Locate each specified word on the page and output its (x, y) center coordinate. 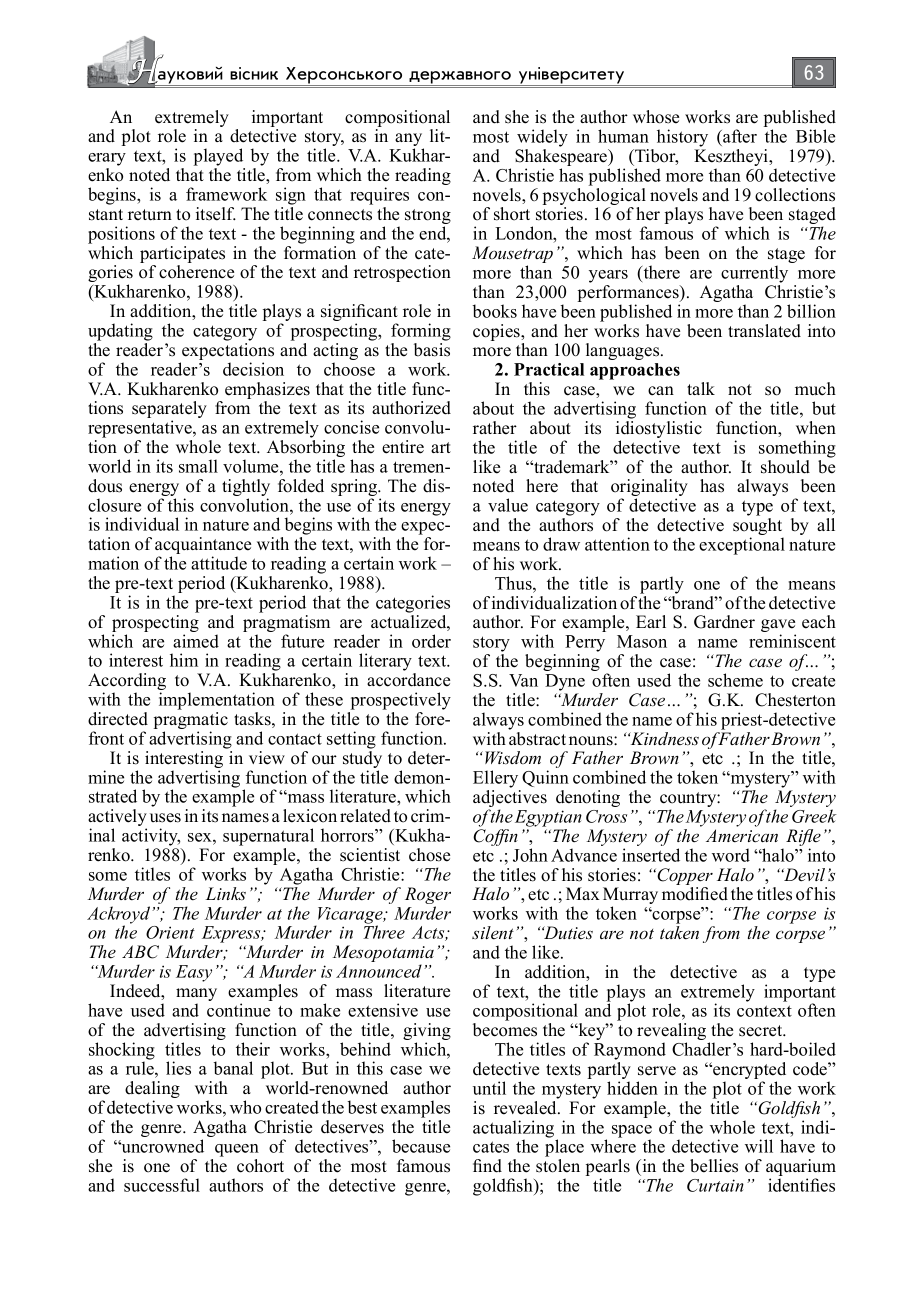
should (785, 467)
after (739, 137)
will (759, 1146)
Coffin (495, 837)
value (508, 505)
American (742, 836)
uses (165, 818)
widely (542, 138)
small (198, 466)
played (218, 157)
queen (237, 1150)
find (487, 1166)
